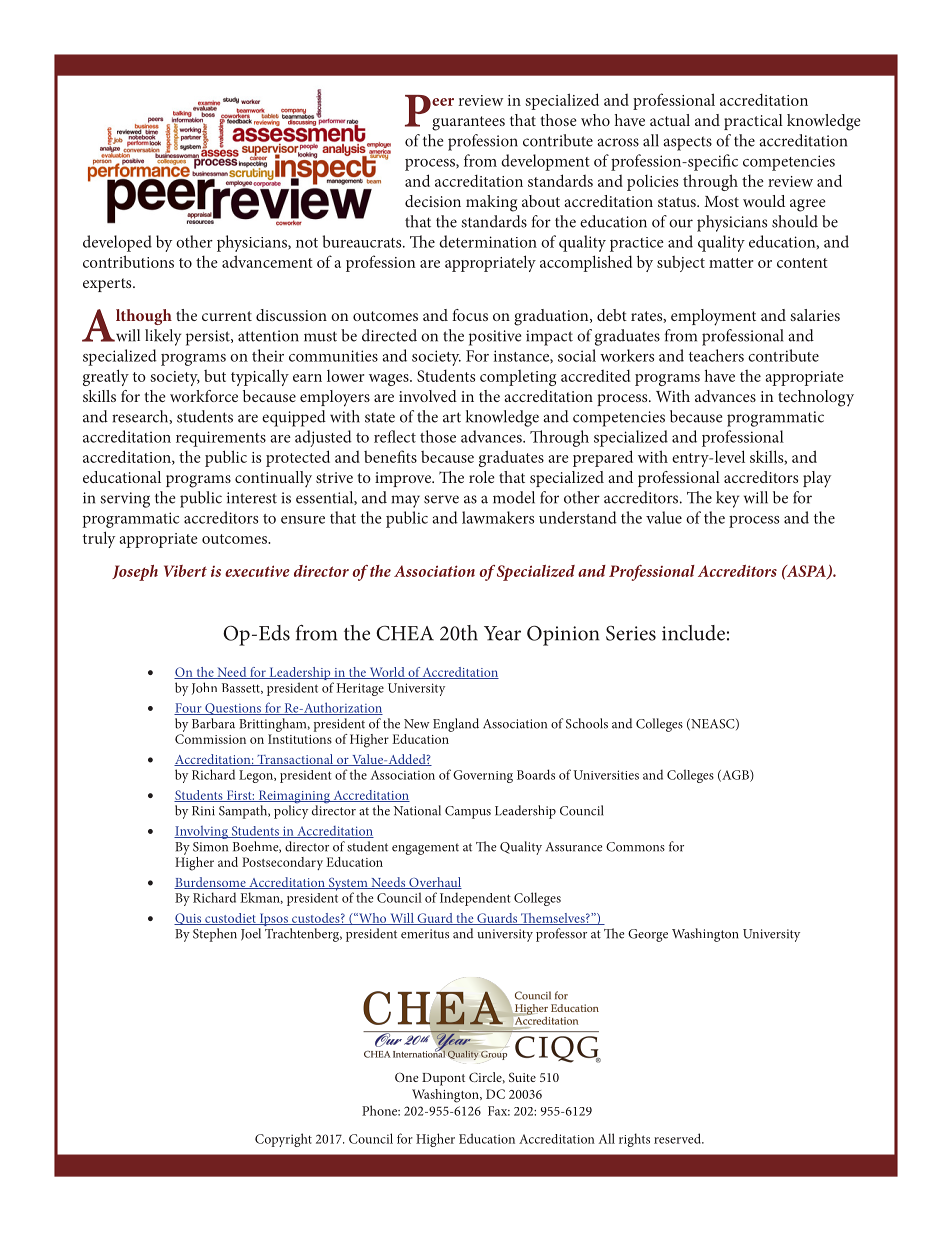  Describe the element at coordinates (468, 123) in the page. I see `guarantees` at that location.
